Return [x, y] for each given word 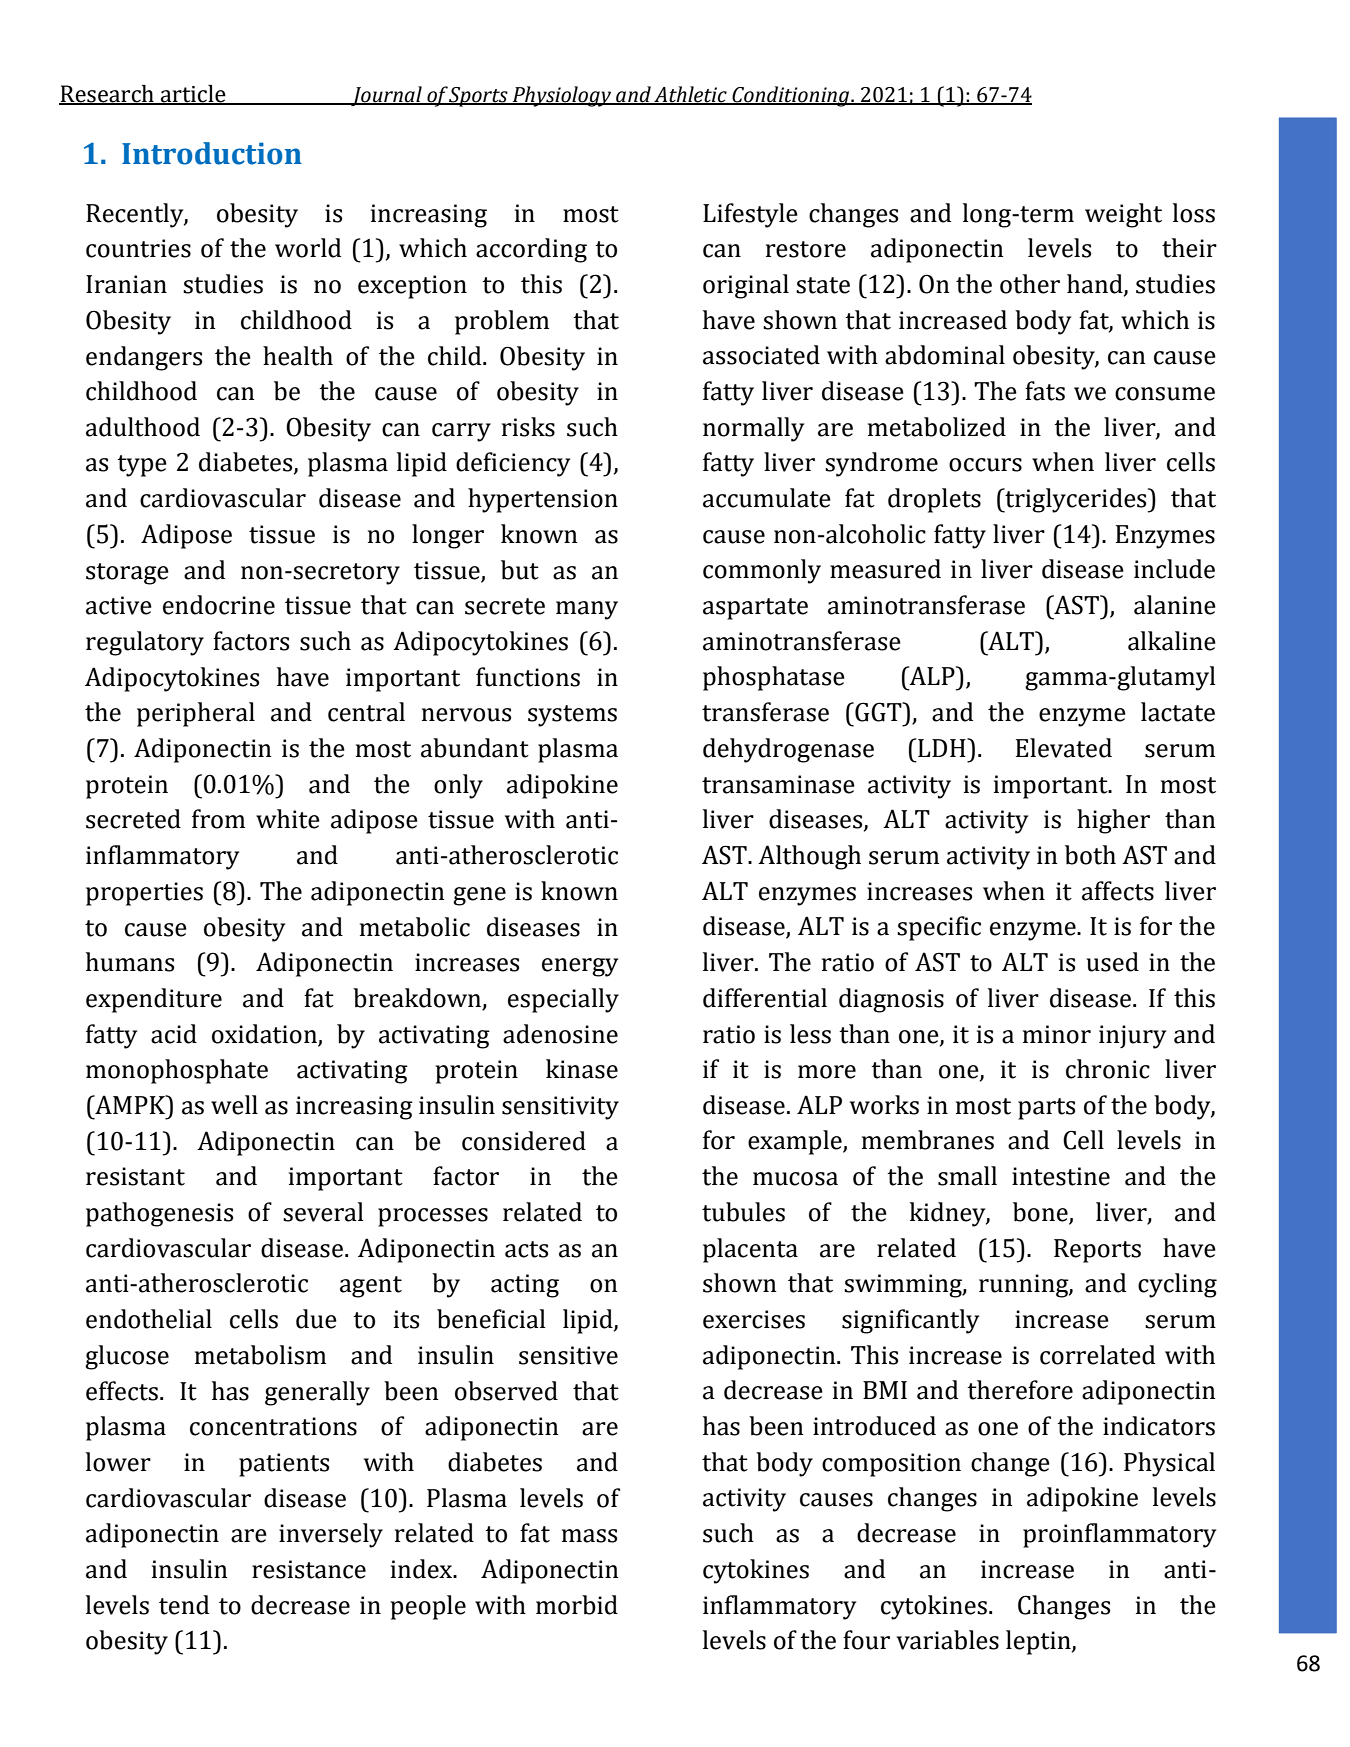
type [142, 466]
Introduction [212, 153]
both [1090, 855]
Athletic [690, 95]
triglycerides [1076, 500]
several [323, 1212]
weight [1123, 215]
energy [580, 967]
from [218, 819]
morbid [577, 1605]
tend [184, 1605]
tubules [743, 1212]
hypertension [543, 500]
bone [1041, 1213]
